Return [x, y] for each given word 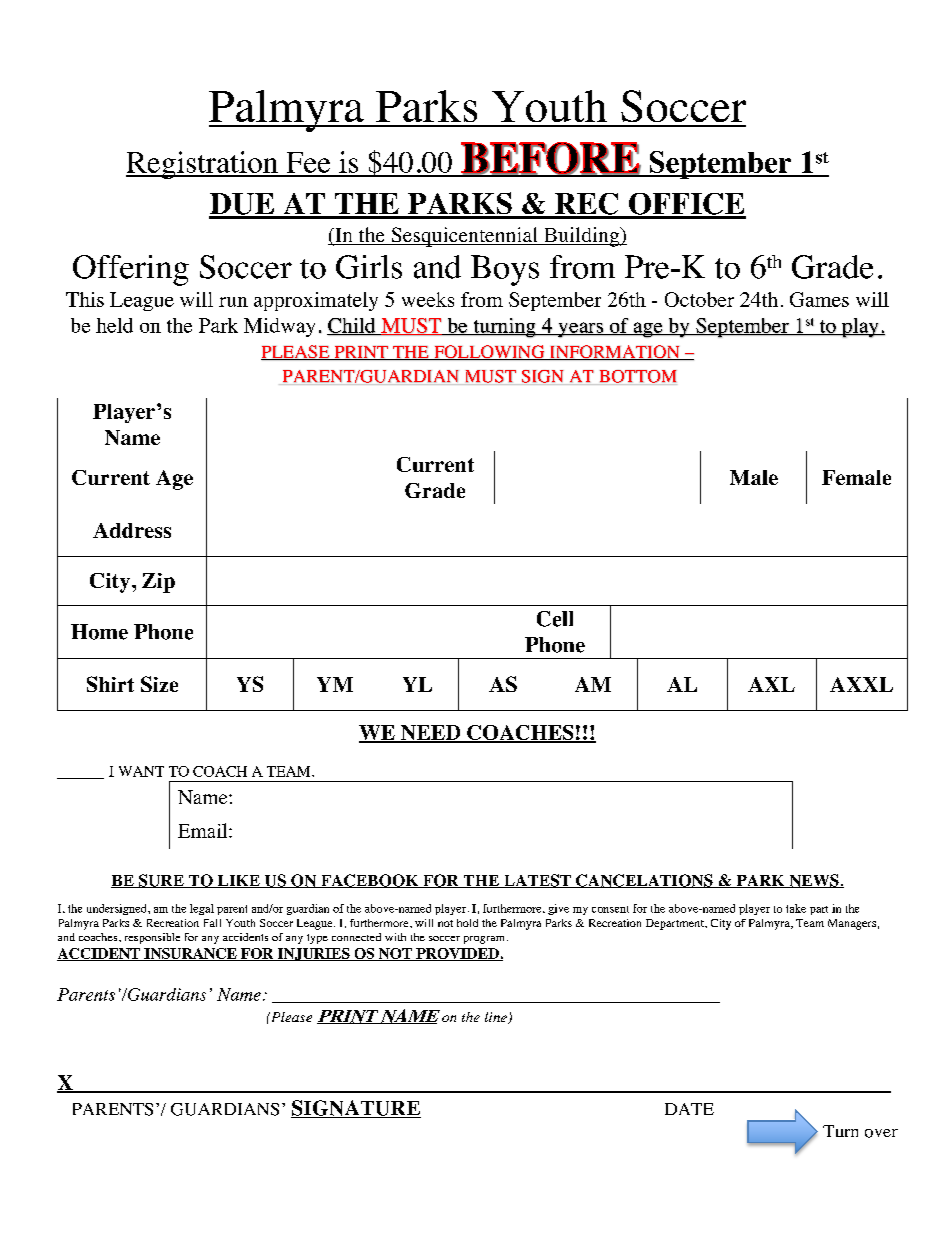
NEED [431, 734]
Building [582, 237]
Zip [158, 583]
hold [467, 923]
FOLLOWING [489, 352]
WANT [141, 771]
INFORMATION [614, 352]
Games [819, 299]
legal [202, 909]
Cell [555, 619]
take [796, 908]
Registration [203, 165]
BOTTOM [638, 376]
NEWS [814, 881]
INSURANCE [190, 954]
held [114, 325]
